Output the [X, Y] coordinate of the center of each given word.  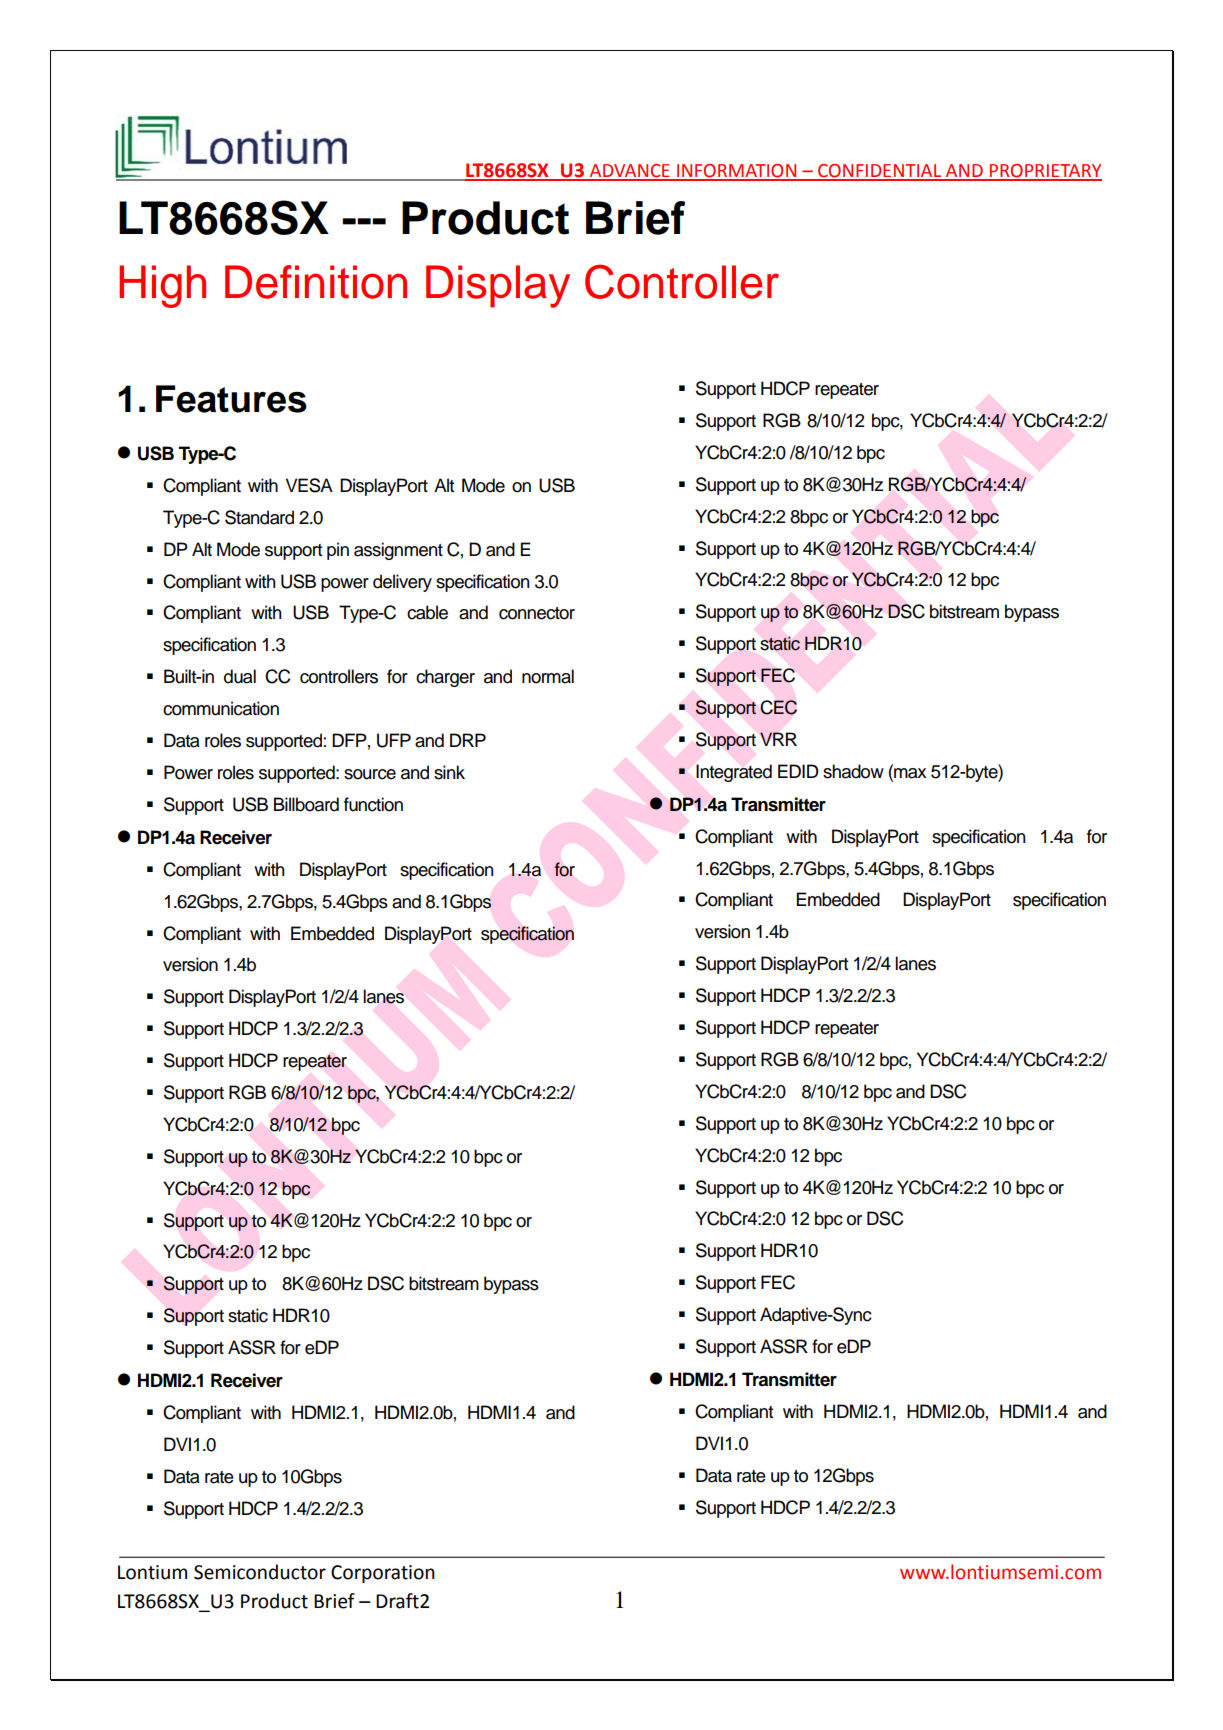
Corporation [383, 1574]
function [373, 804]
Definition [316, 282]
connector [537, 613]
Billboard [306, 804]
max [909, 772]
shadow [853, 771]
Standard [259, 517]
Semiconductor [260, 1572]
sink [449, 772]
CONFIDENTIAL [880, 172]
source [370, 774]
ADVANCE [630, 172]
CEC [779, 707]
